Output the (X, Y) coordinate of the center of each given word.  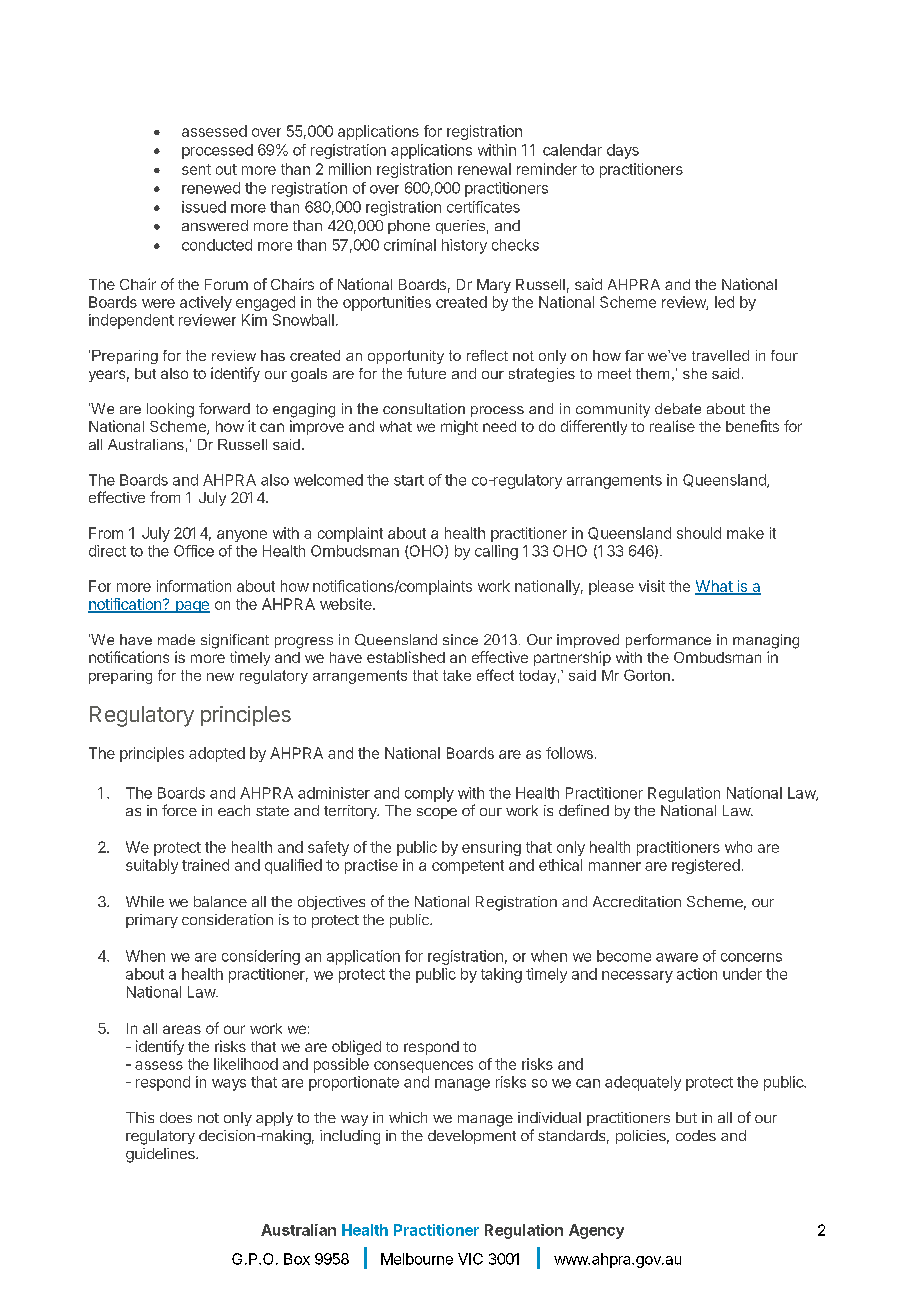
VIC (470, 1259)
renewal (484, 169)
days (623, 151)
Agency (596, 1231)
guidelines (161, 1155)
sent (196, 169)
